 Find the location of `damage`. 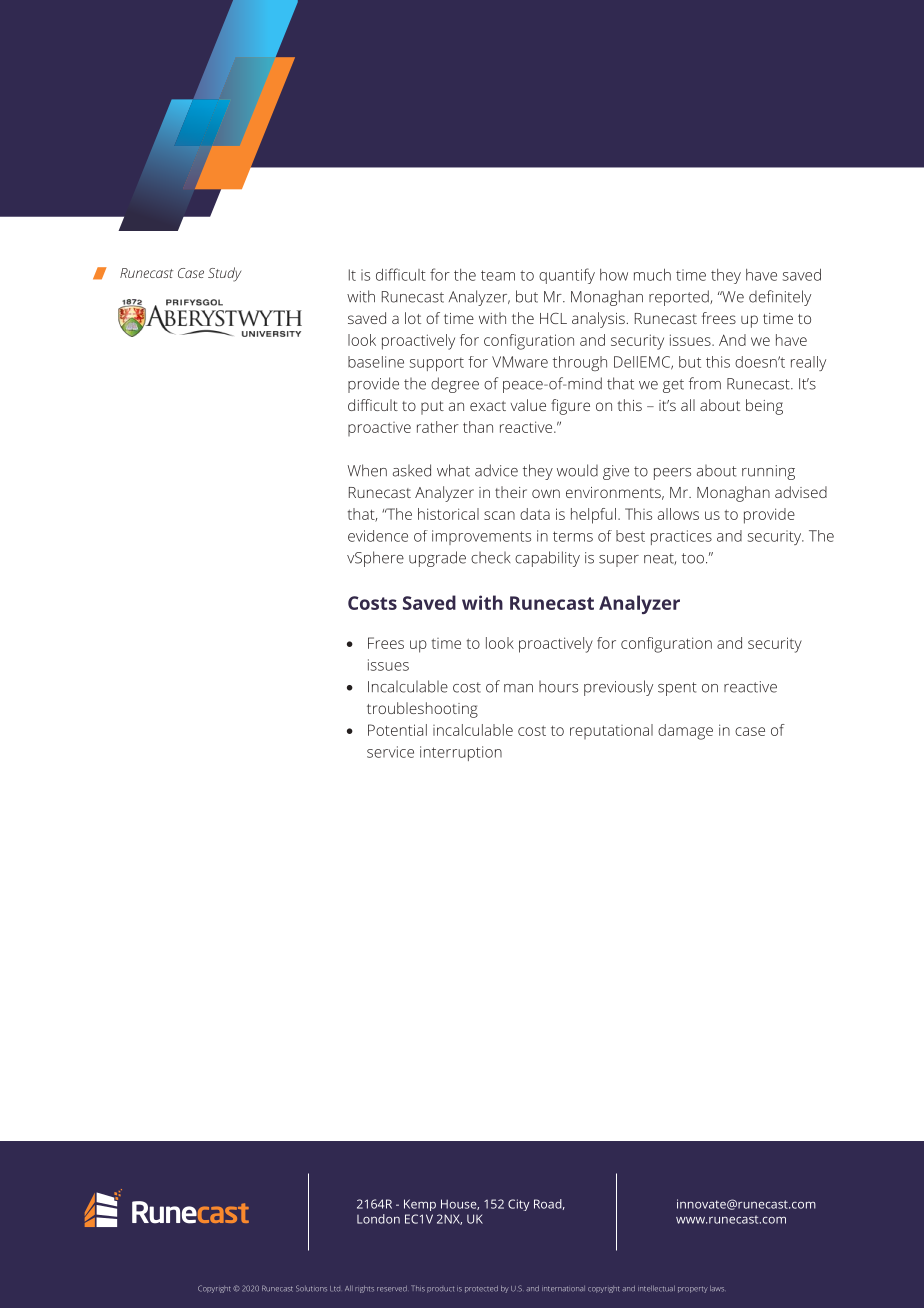

damage is located at coordinates (685, 732).
